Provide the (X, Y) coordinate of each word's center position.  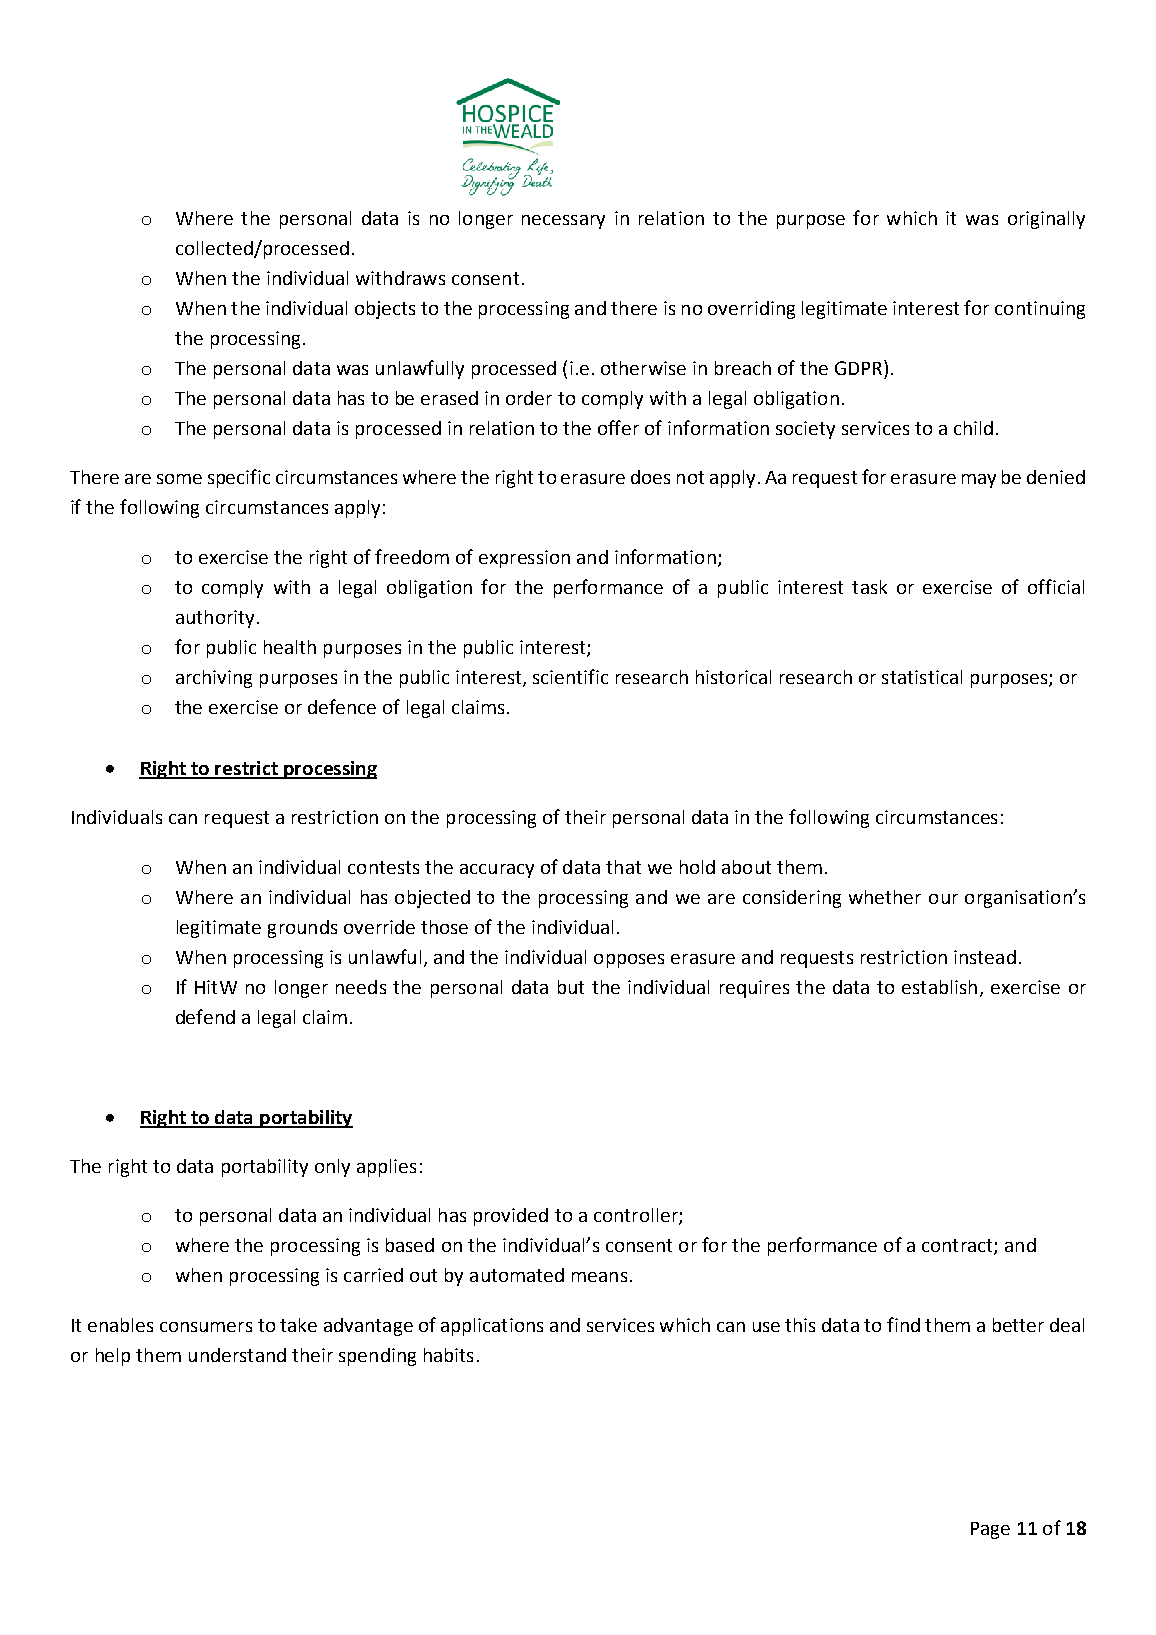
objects (385, 310)
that (623, 867)
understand (237, 1355)
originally (1046, 220)
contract (958, 1247)
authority (215, 619)
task (869, 587)
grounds (302, 929)
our (943, 899)
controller (637, 1216)
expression (524, 559)
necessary (563, 222)
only (332, 1168)
